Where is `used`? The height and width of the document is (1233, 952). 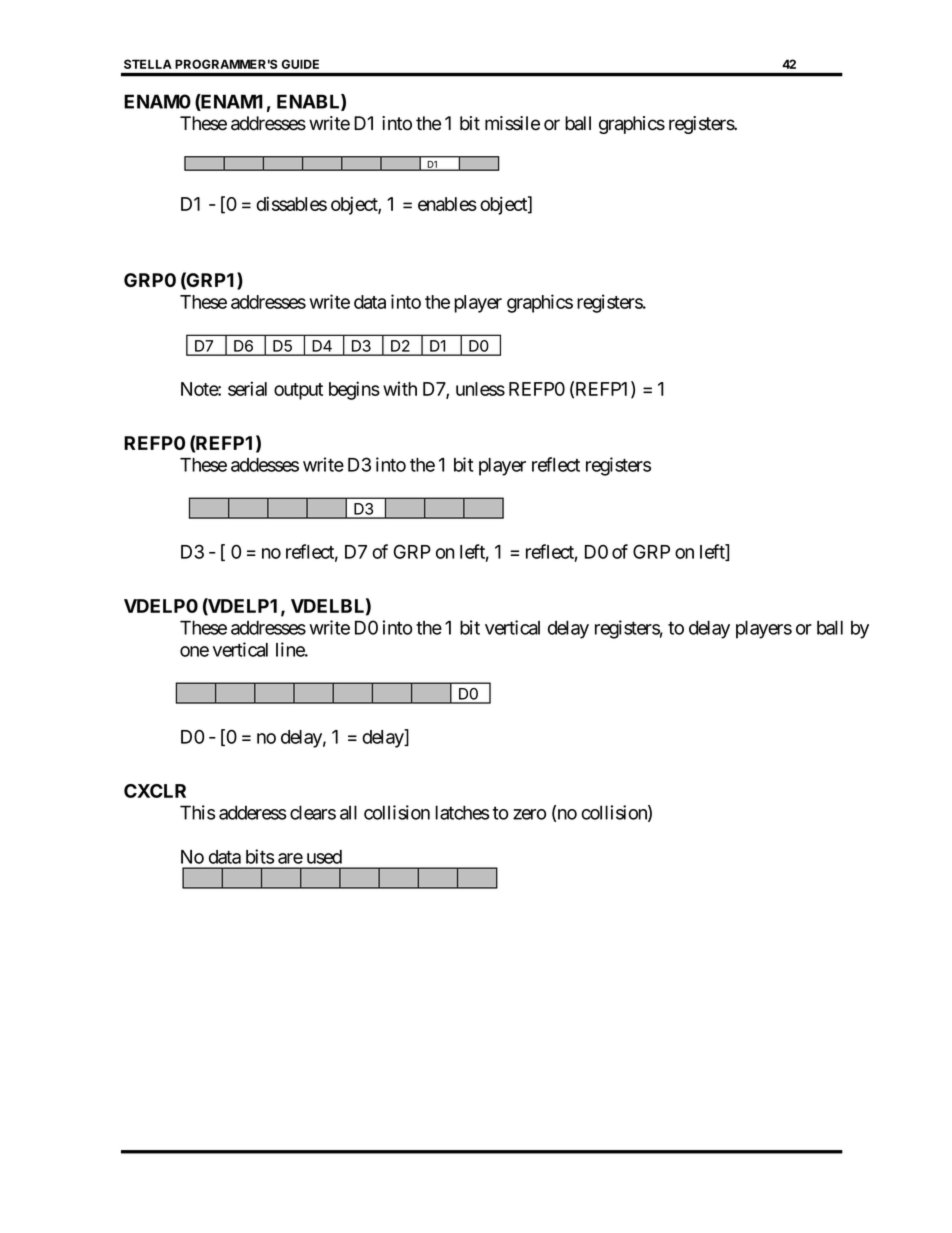 used is located at coordinates (324, 857).
